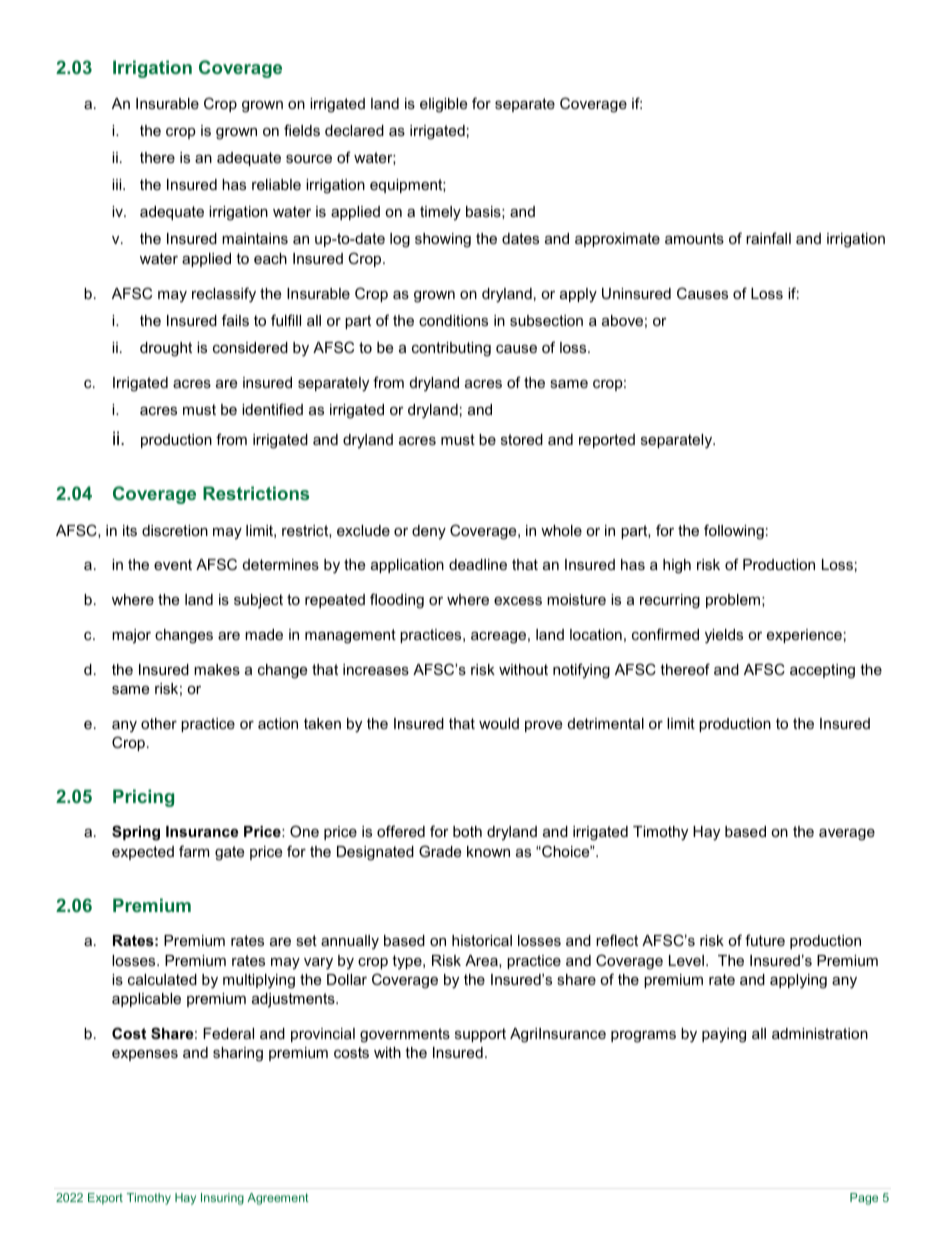 The image size is (952, 1233). What do you see at coordinates (768, 238) in the document?
I see `rainfall` at bounding box center [768, 238].
